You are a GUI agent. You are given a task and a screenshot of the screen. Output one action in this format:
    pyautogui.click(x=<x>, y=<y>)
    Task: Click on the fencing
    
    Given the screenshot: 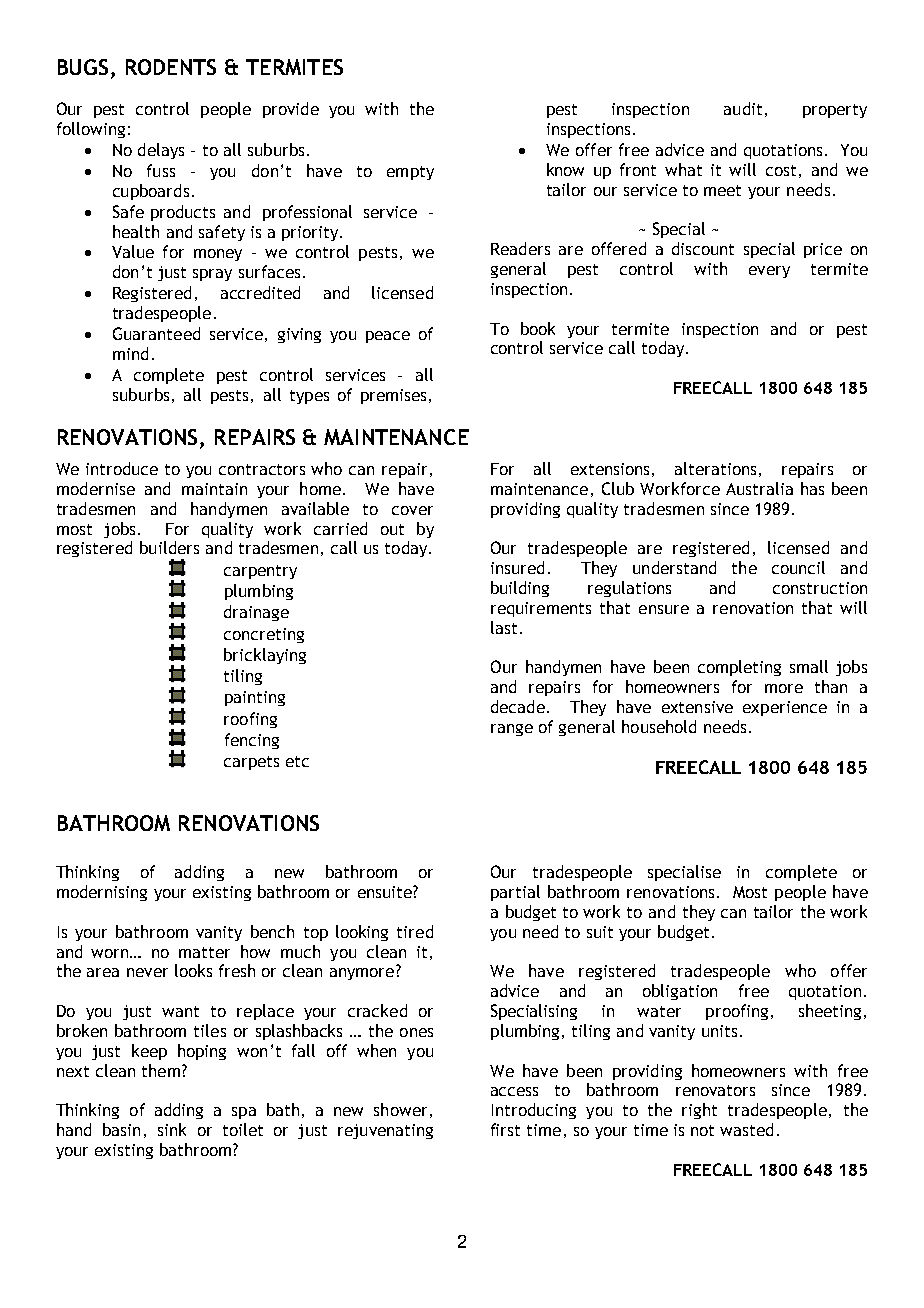 What is the action you would take?
    pyautogui.click(x=252, y=741)
